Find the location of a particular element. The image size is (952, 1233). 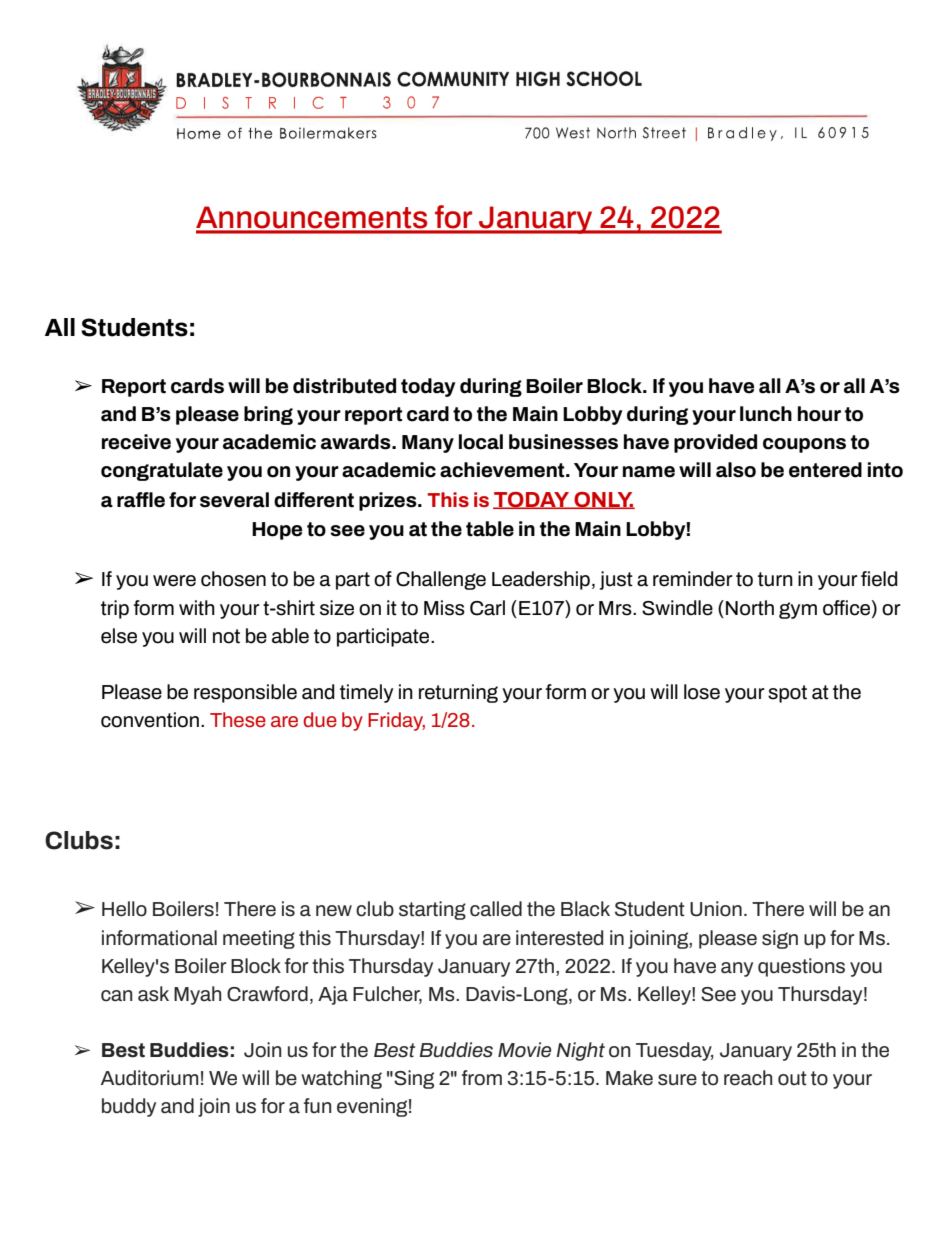

chosen is located at coordinates (233, 579).
